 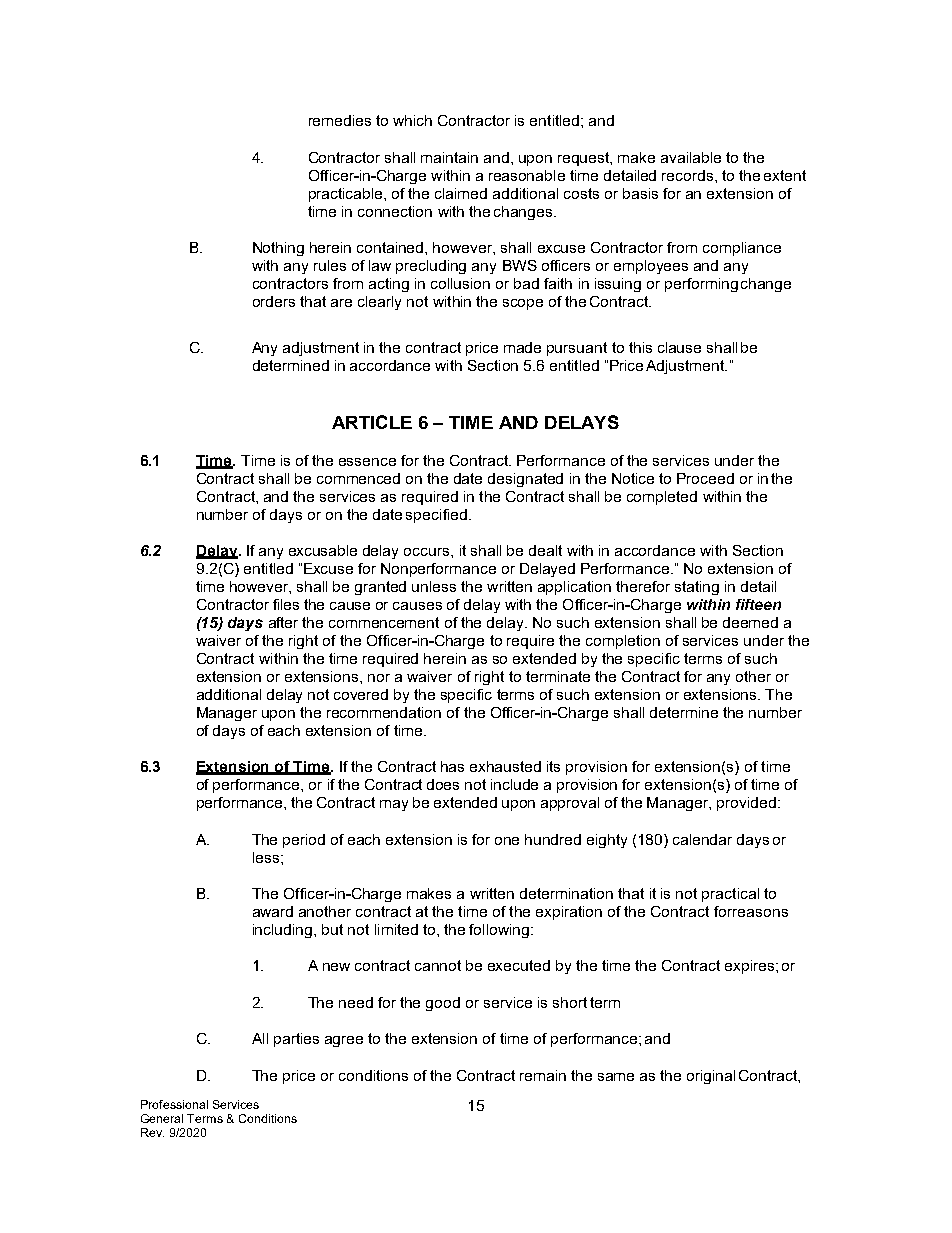 I want to click on commenced, so click(x=358, y=478).
